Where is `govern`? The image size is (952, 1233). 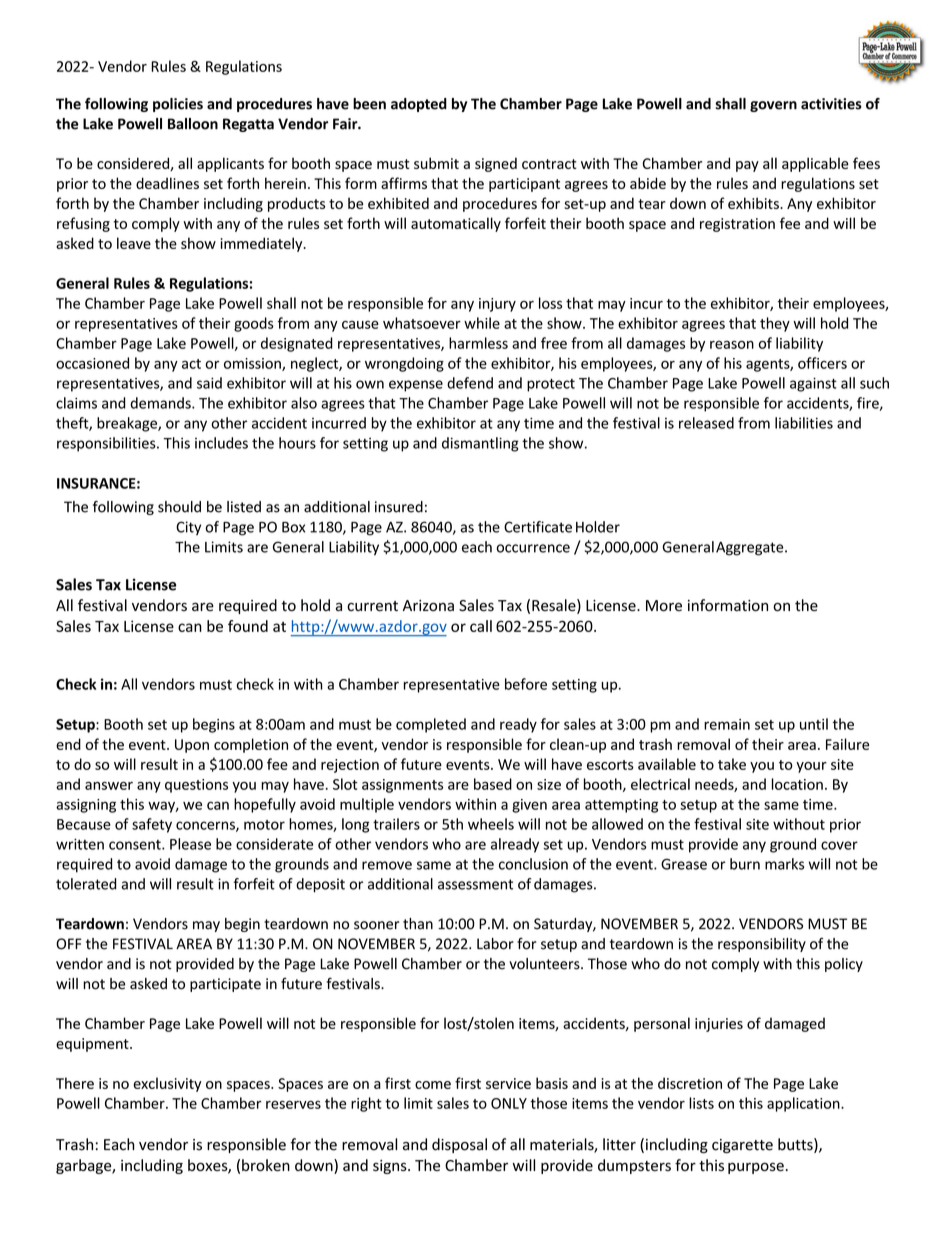
govern is located at coordinates (773, 106).
